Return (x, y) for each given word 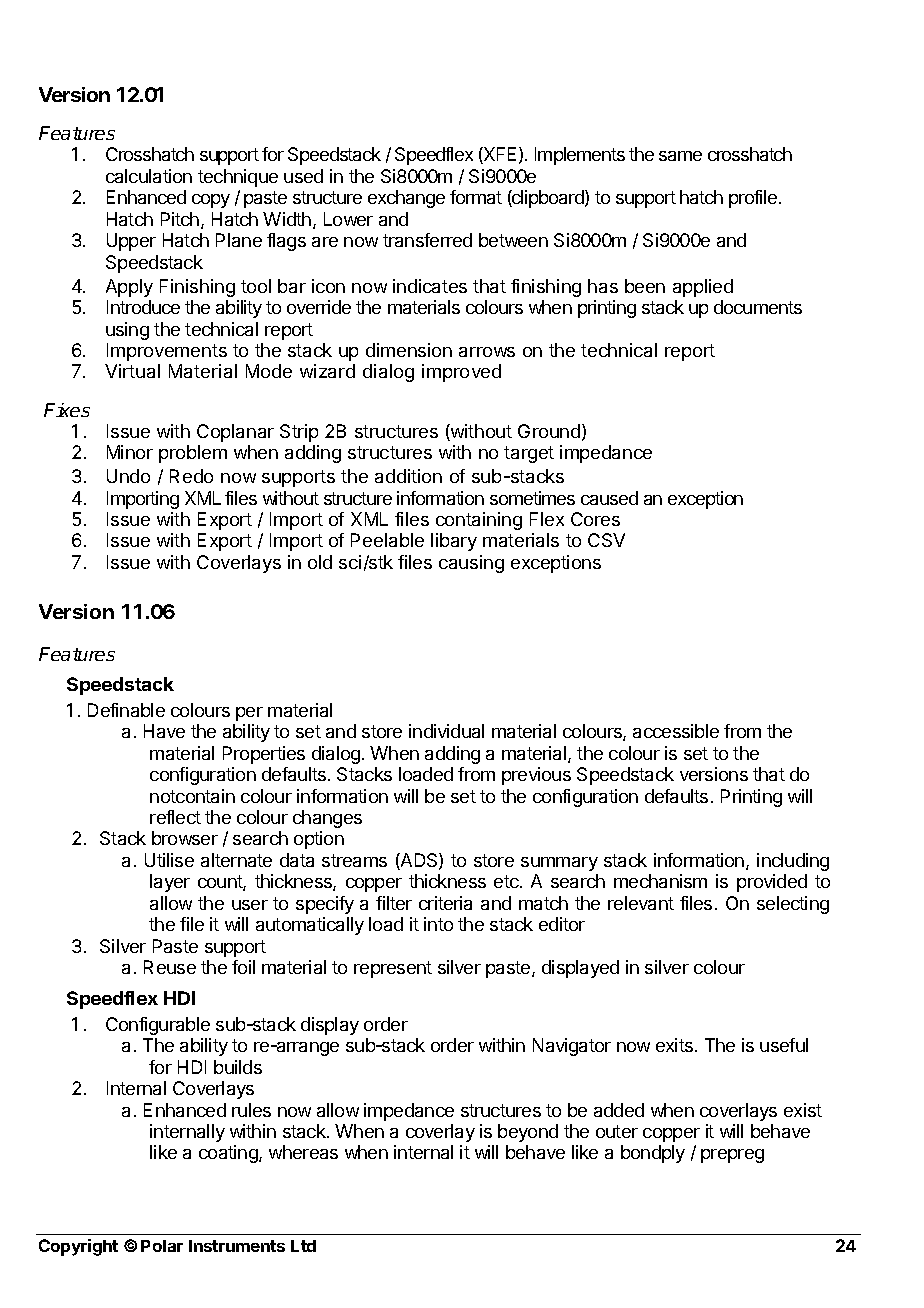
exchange (406, 199)
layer (170, 883)
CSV (606, 540)
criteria (445, 903)
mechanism (660, 881)
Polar (162, 1246)
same (680, 156)
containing (479, 521)
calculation (149, 176)
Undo (128, 476)
